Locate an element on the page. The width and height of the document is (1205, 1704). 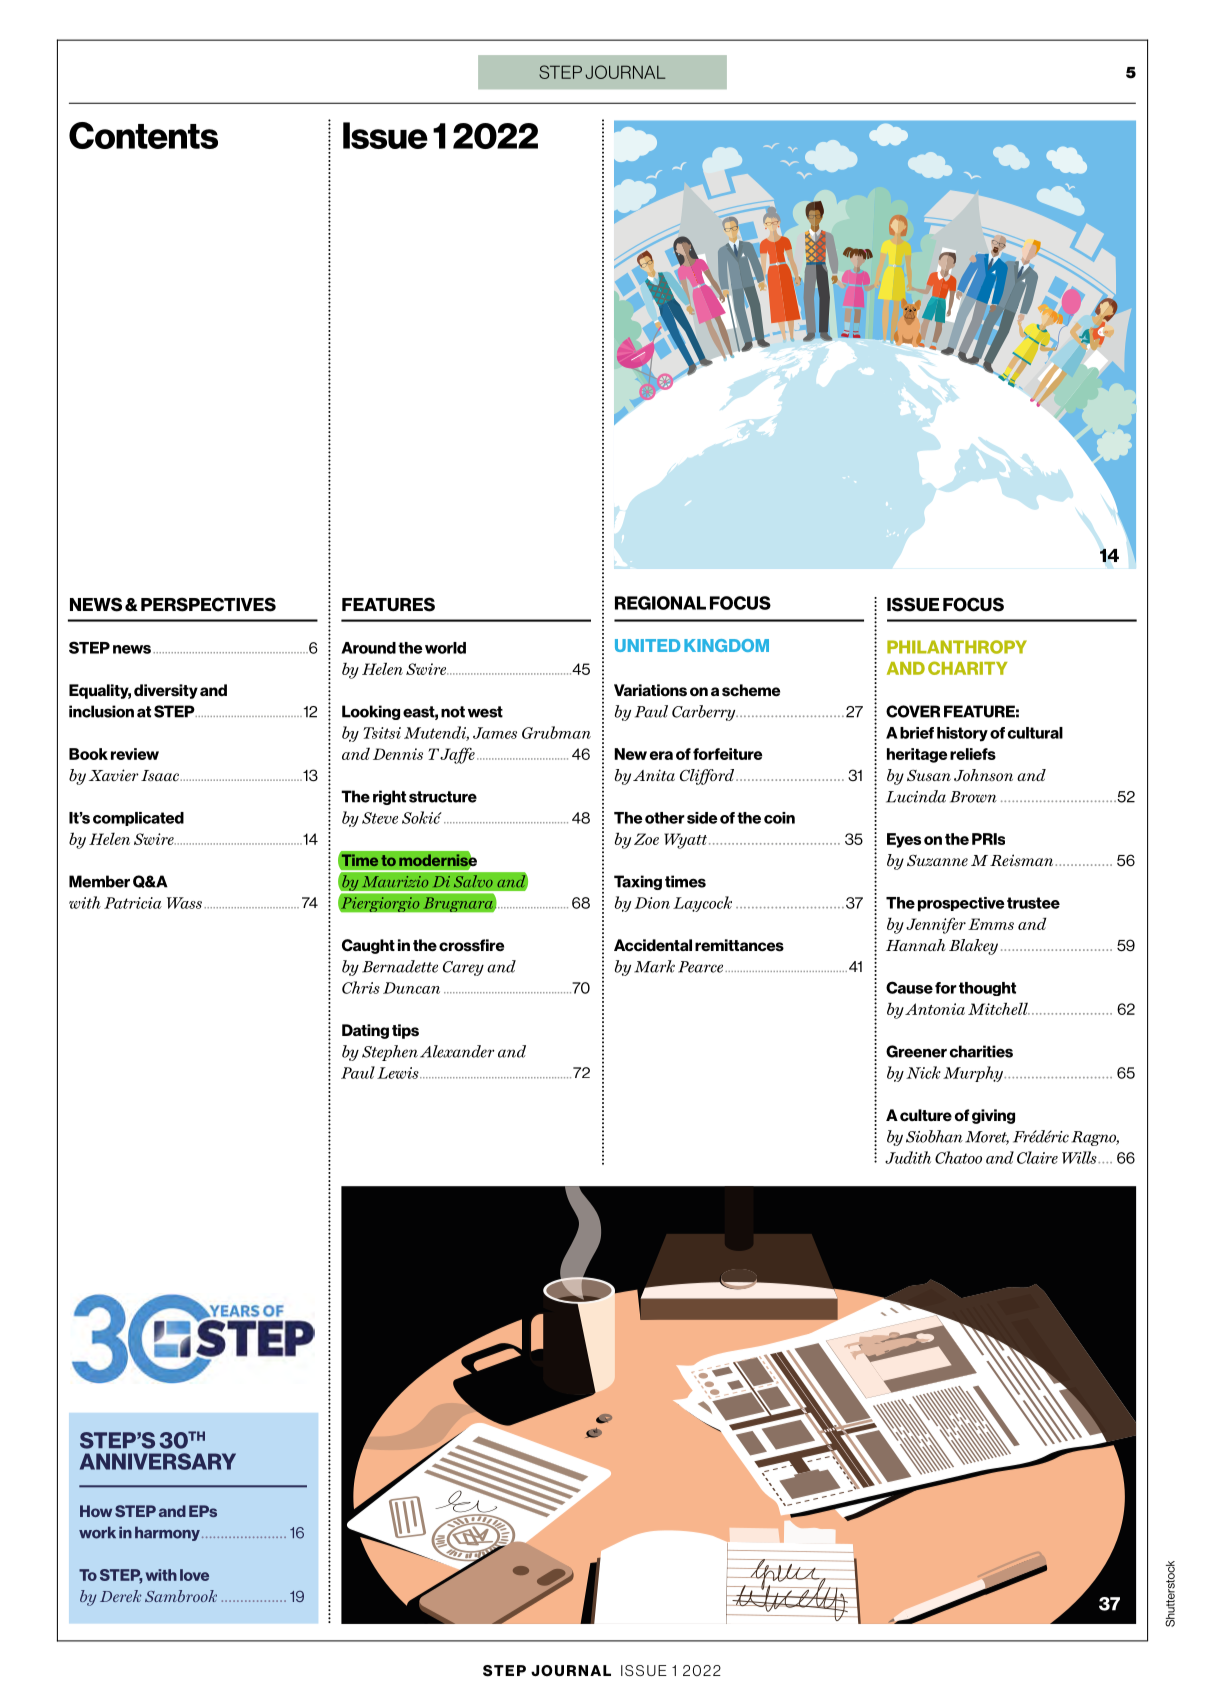
James is located at coordinates (495, 733).
